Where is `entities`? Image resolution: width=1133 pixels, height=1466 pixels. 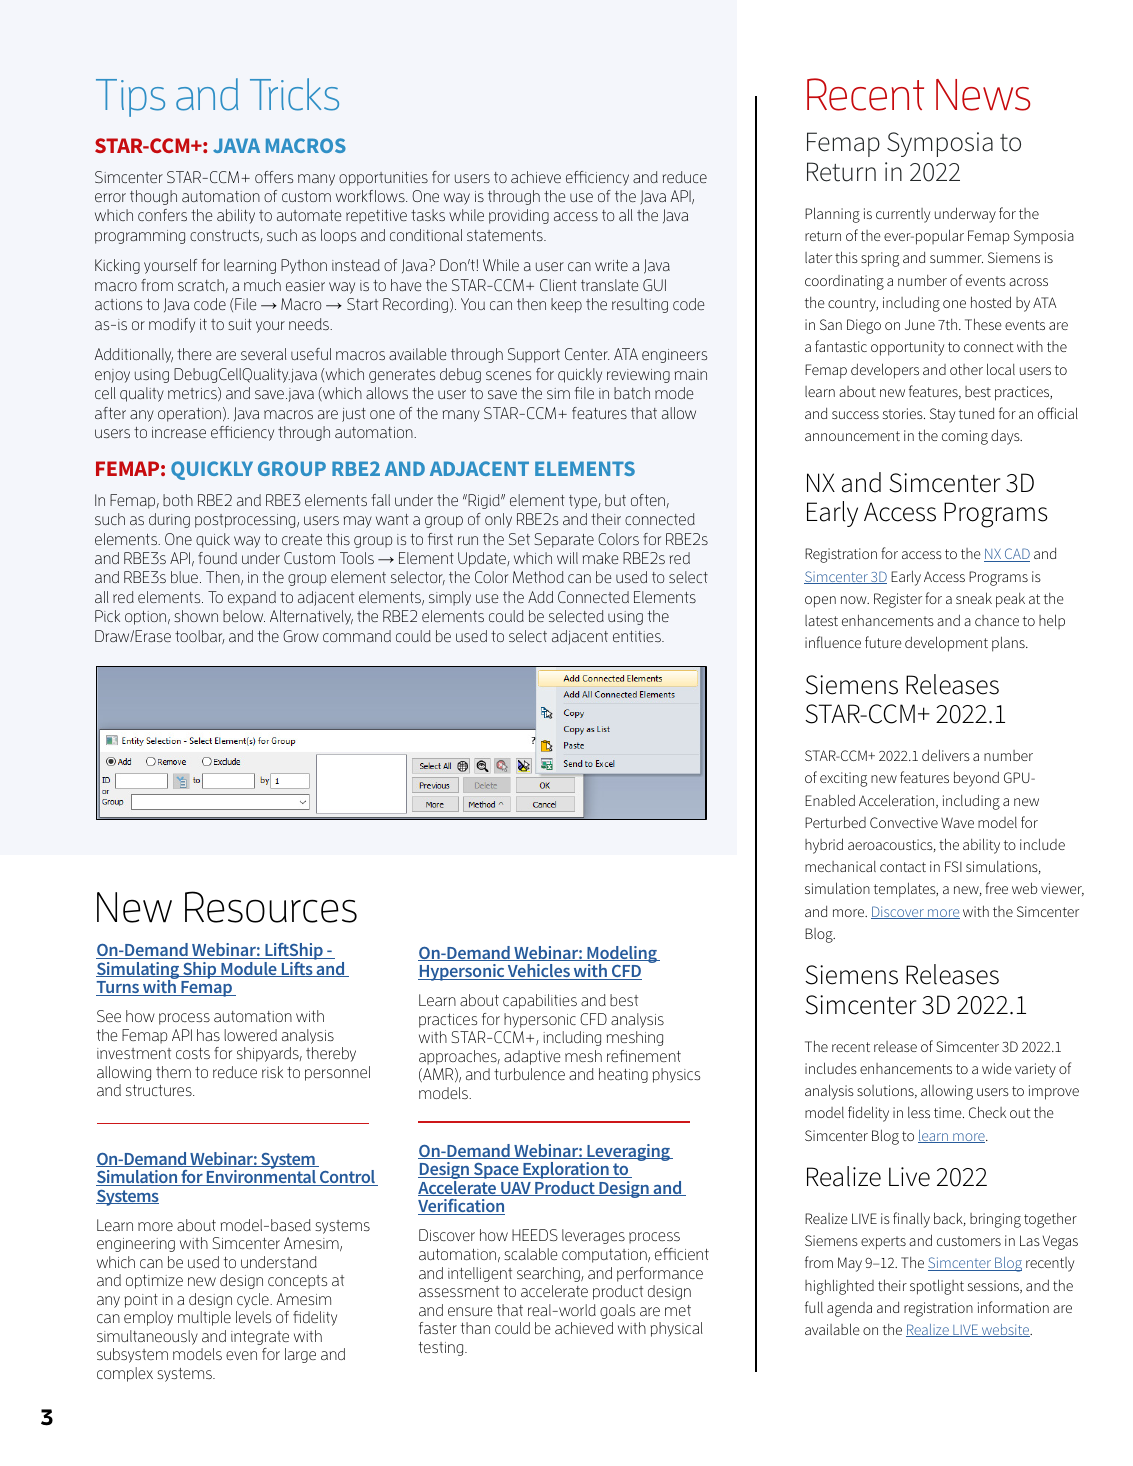
entities is located at coordinates (638, 636).
